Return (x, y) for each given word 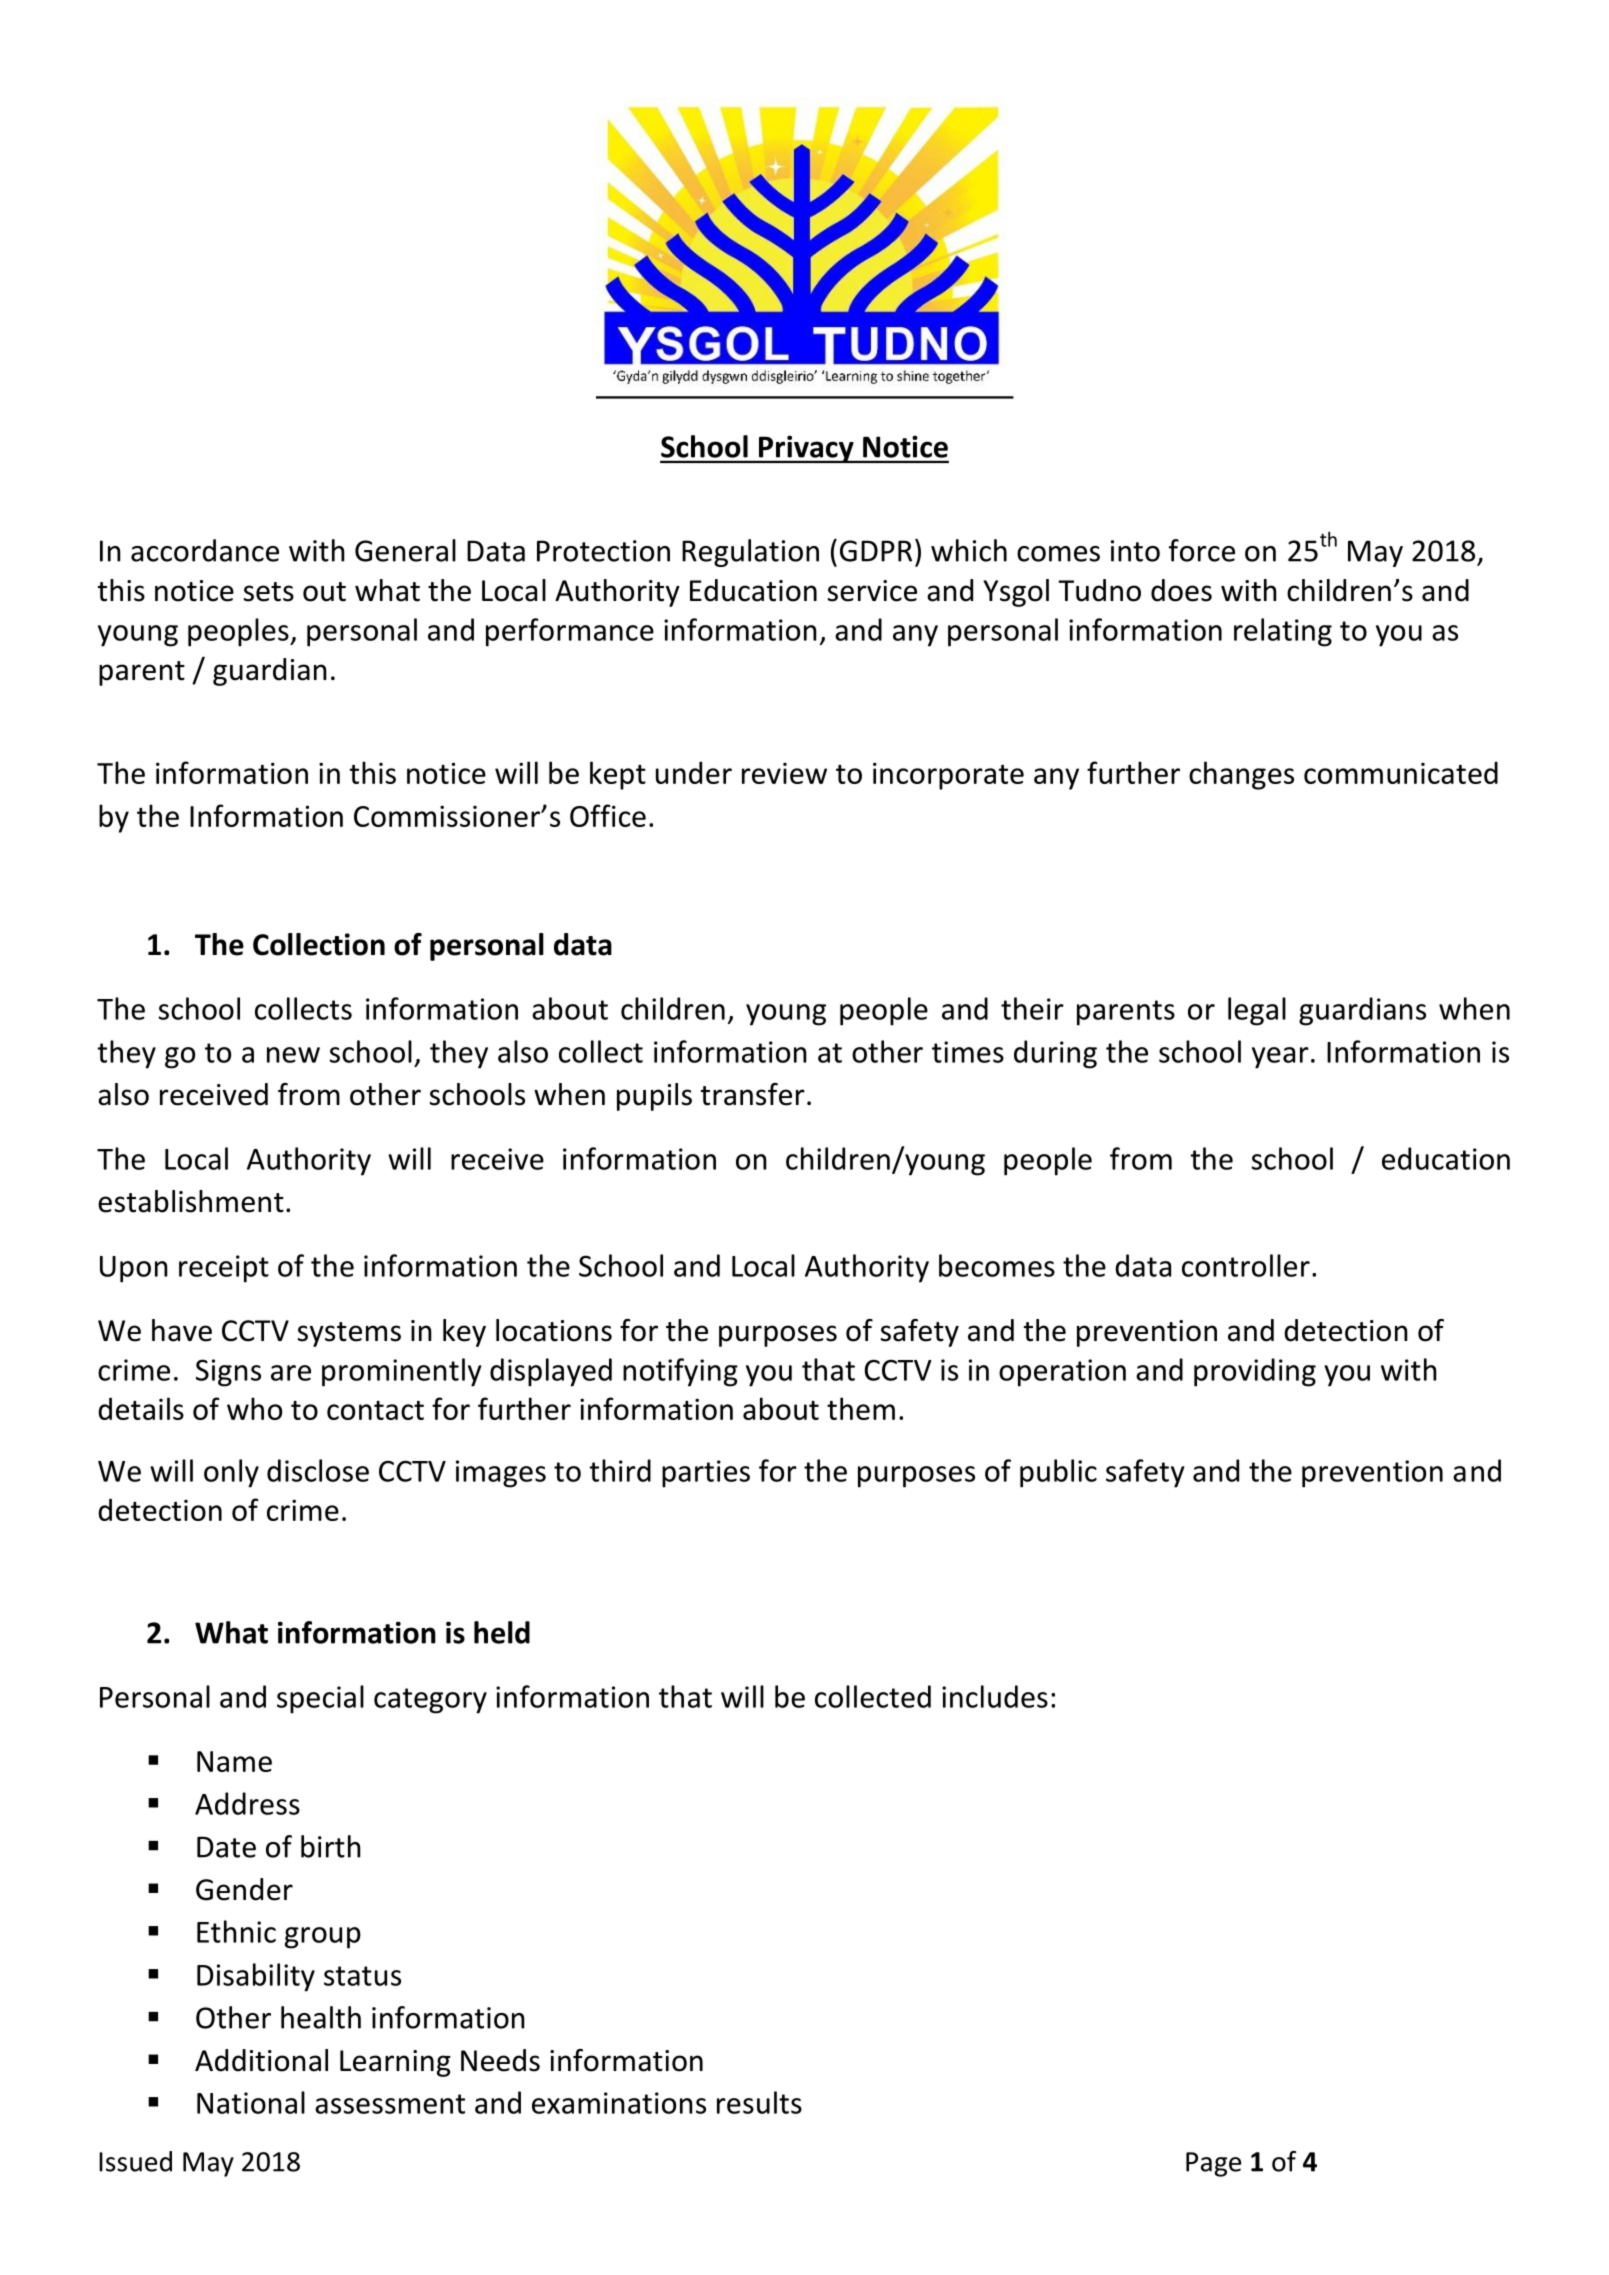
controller (1246, 1265)
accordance (205, 550)
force (1202, 550)
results (759, 2102)
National (251, 2102)
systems (349, 1334)
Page (1213, 2164)
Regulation (750, 553)
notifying (680, 1372)
